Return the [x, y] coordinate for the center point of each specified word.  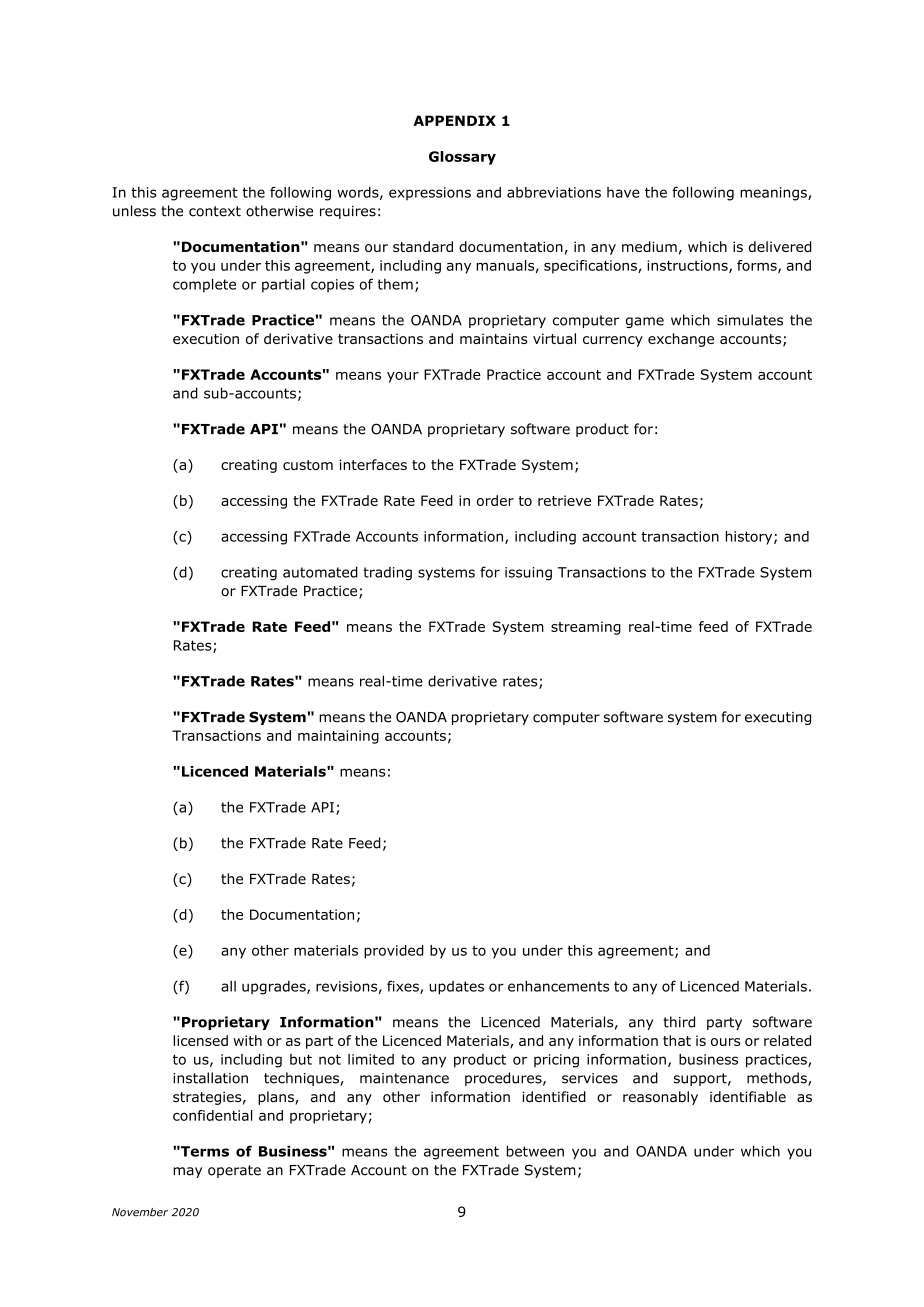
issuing [528, 574]
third [679, 1022]
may [187, 1172]
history [750, 538]
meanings [774, 194]
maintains [494, 338]
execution [206, 338]
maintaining [338, 737]
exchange [681, 340]
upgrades [275, 988]
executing [778, 718]
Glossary [462, 158]
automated [320, 572]
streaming [586, 628]
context [215, 211]
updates [456, 988]
